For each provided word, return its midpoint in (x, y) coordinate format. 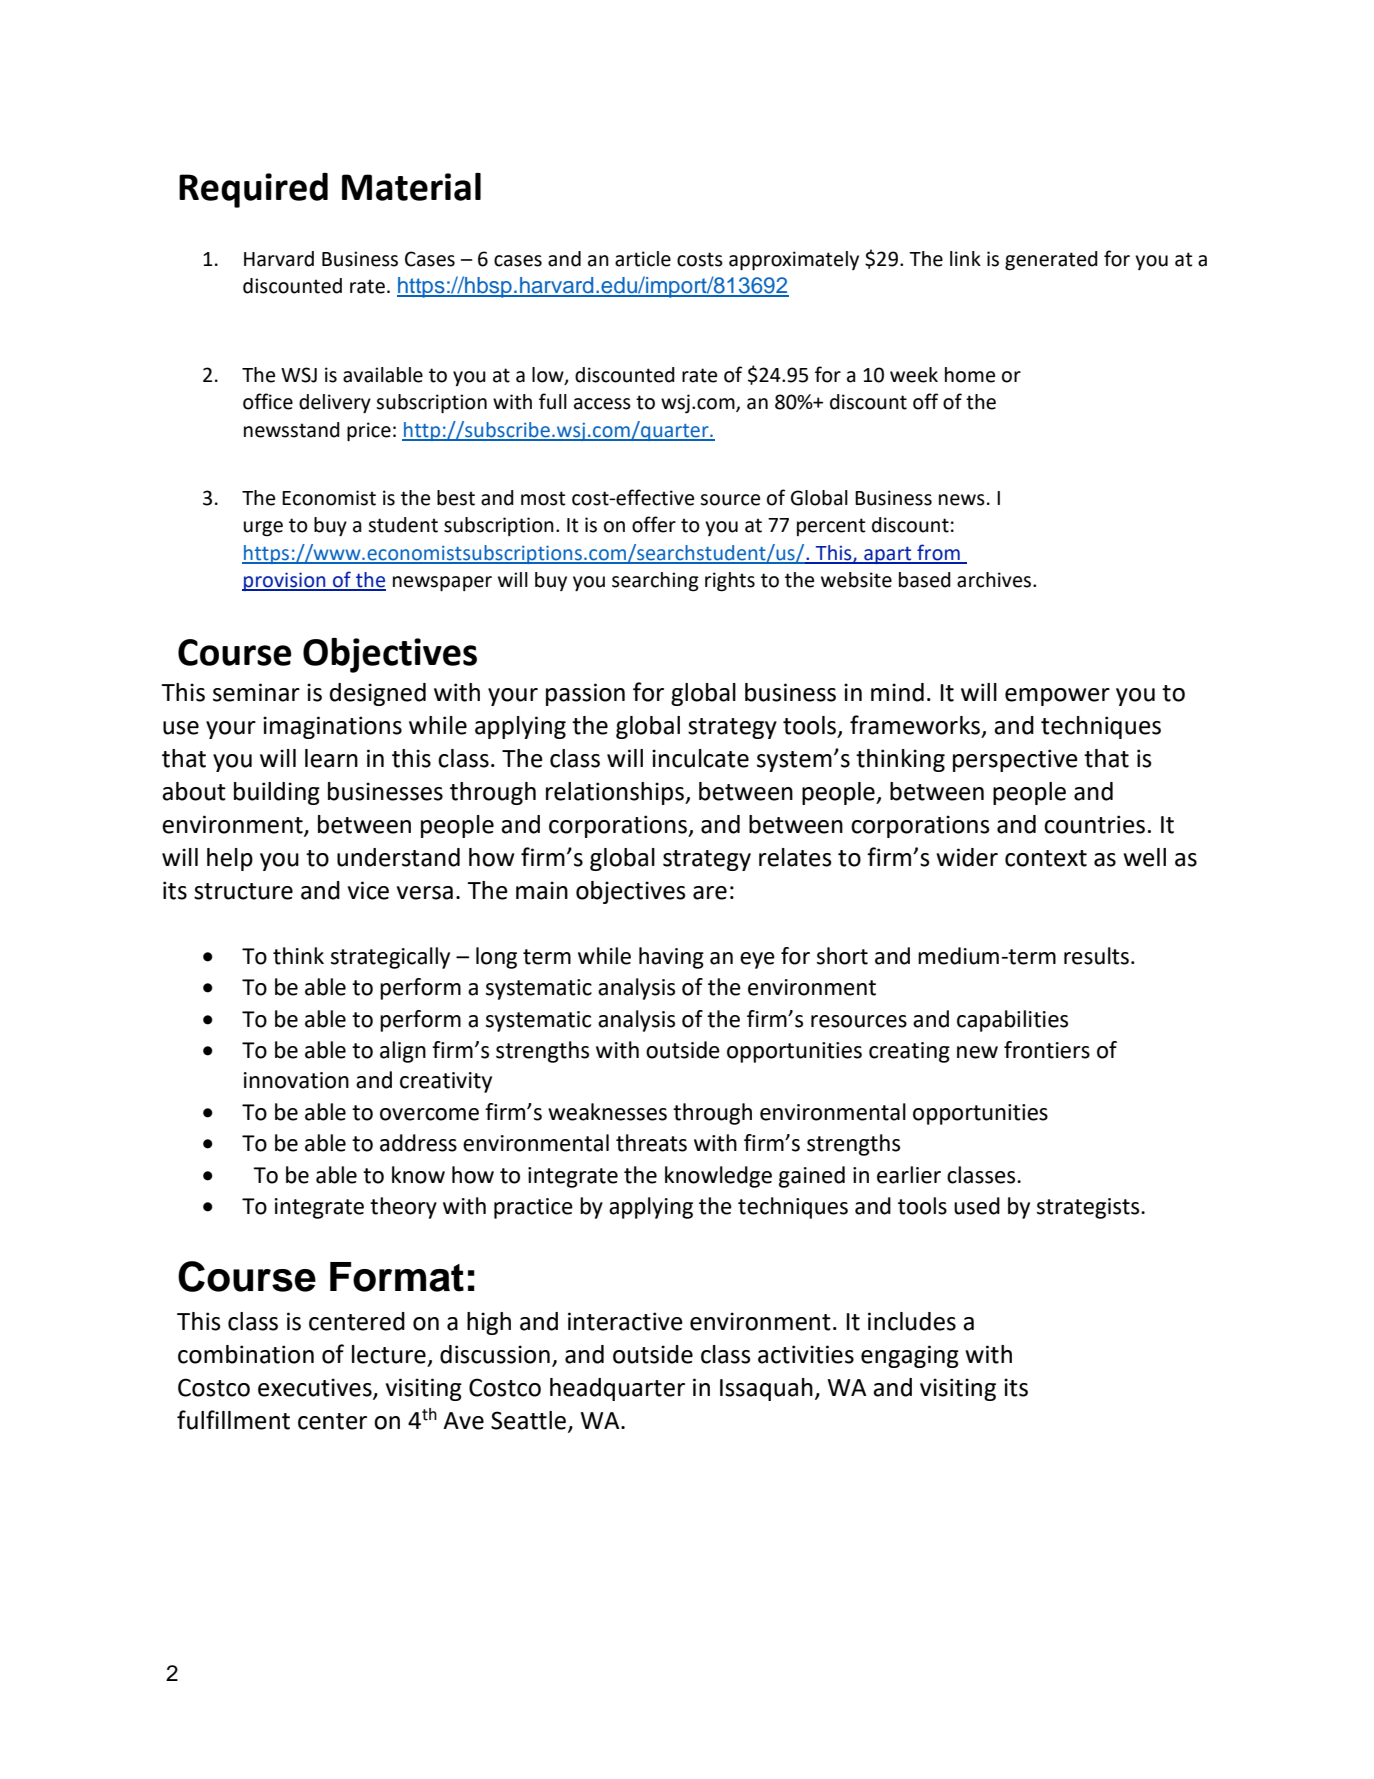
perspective (1015, 760)
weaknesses (607, 1112)
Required (253, 190)
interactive (625, 1321)
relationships (616, 793)
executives (316, 1388)
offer (654, 524)
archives (995, 580)
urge (263, 529)
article (643, 259)
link (965, 258)
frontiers (1047, 1050)
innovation (296, 1080)
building (277, 793)
